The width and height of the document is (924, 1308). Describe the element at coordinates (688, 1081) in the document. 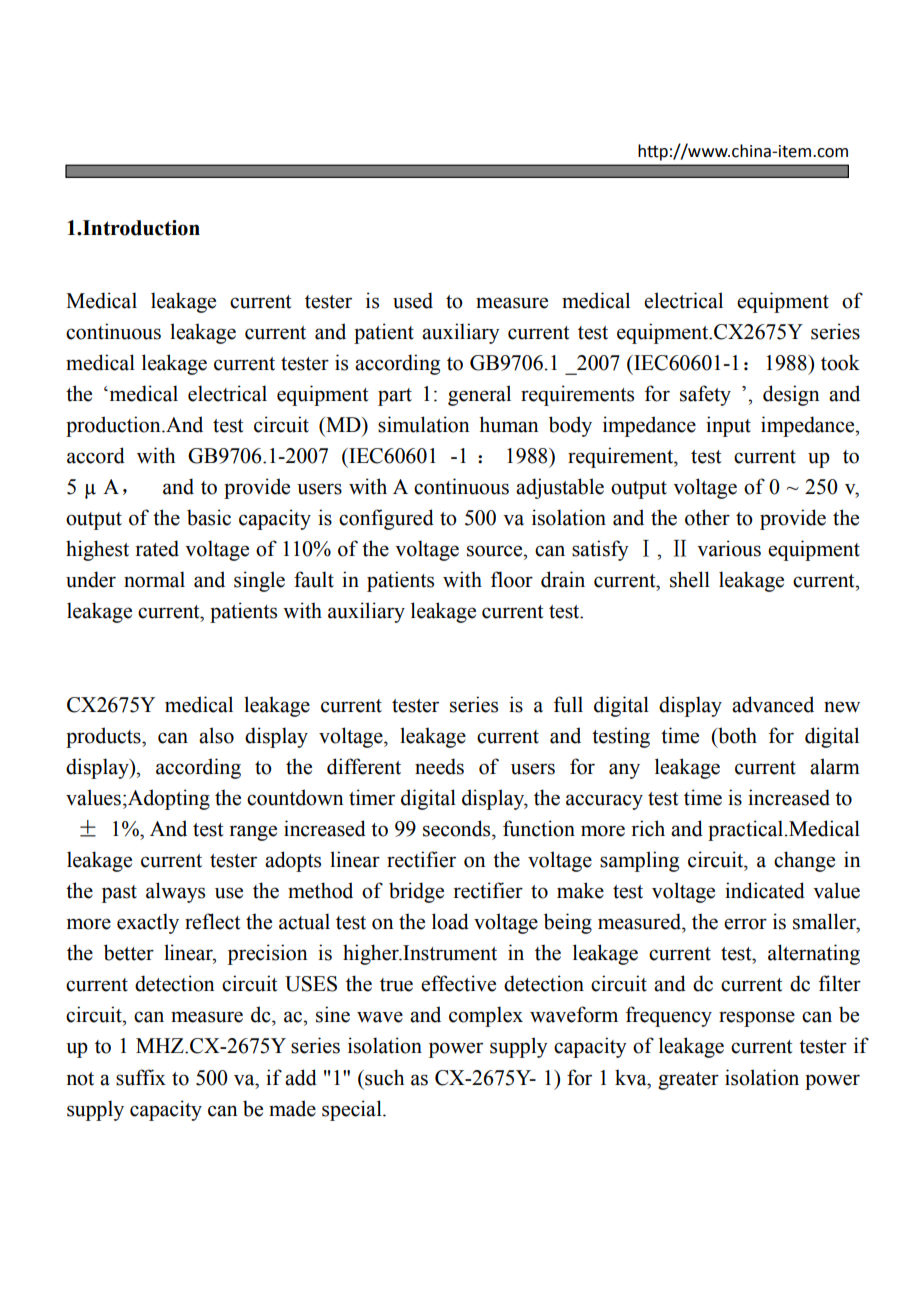

I see `greater` at that location.
